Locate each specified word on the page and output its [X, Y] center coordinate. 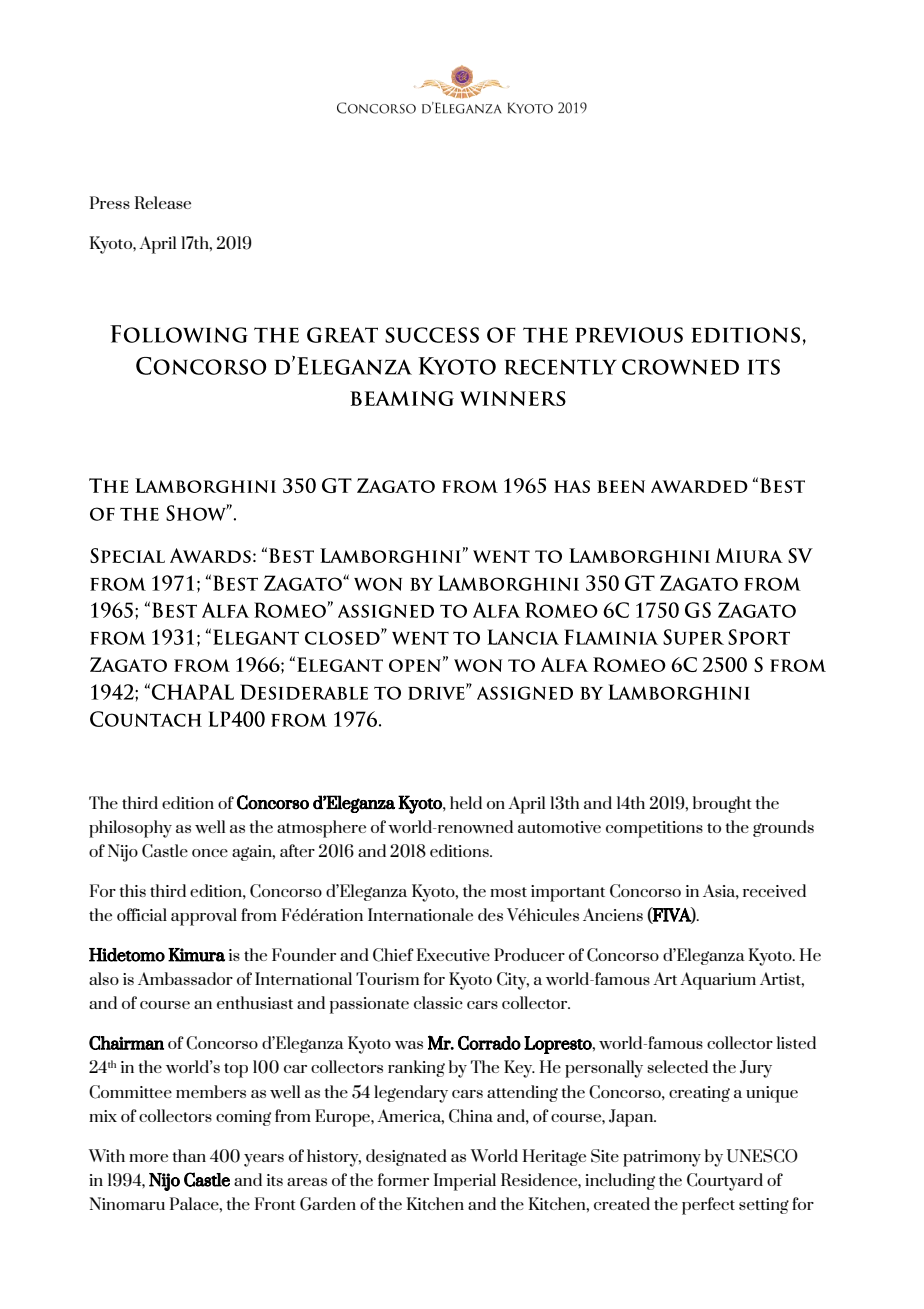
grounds [783, 828]
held [466, 802]
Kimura [196, 955]
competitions [654, 829]
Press [110, 202]
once [210, 853]
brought [722, 804]
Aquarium [718, 981]
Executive [453, 954]
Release [163, 202]
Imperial [464, 1182]
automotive [559, 827]
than [189, 1155]
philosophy [130, 829]
